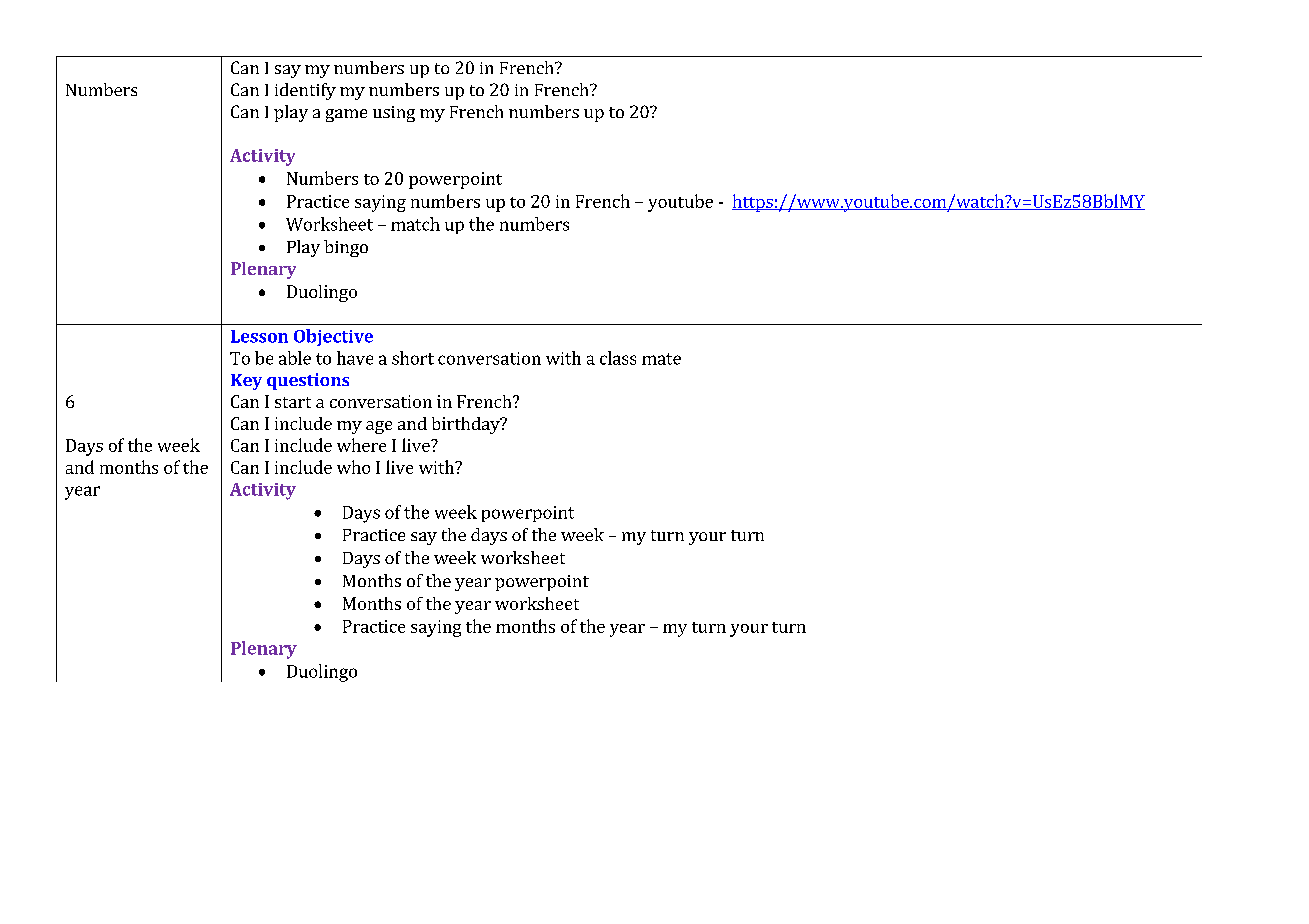 The height and width of the document is (924, 1309). I want to click on game, so click(346, 115).
